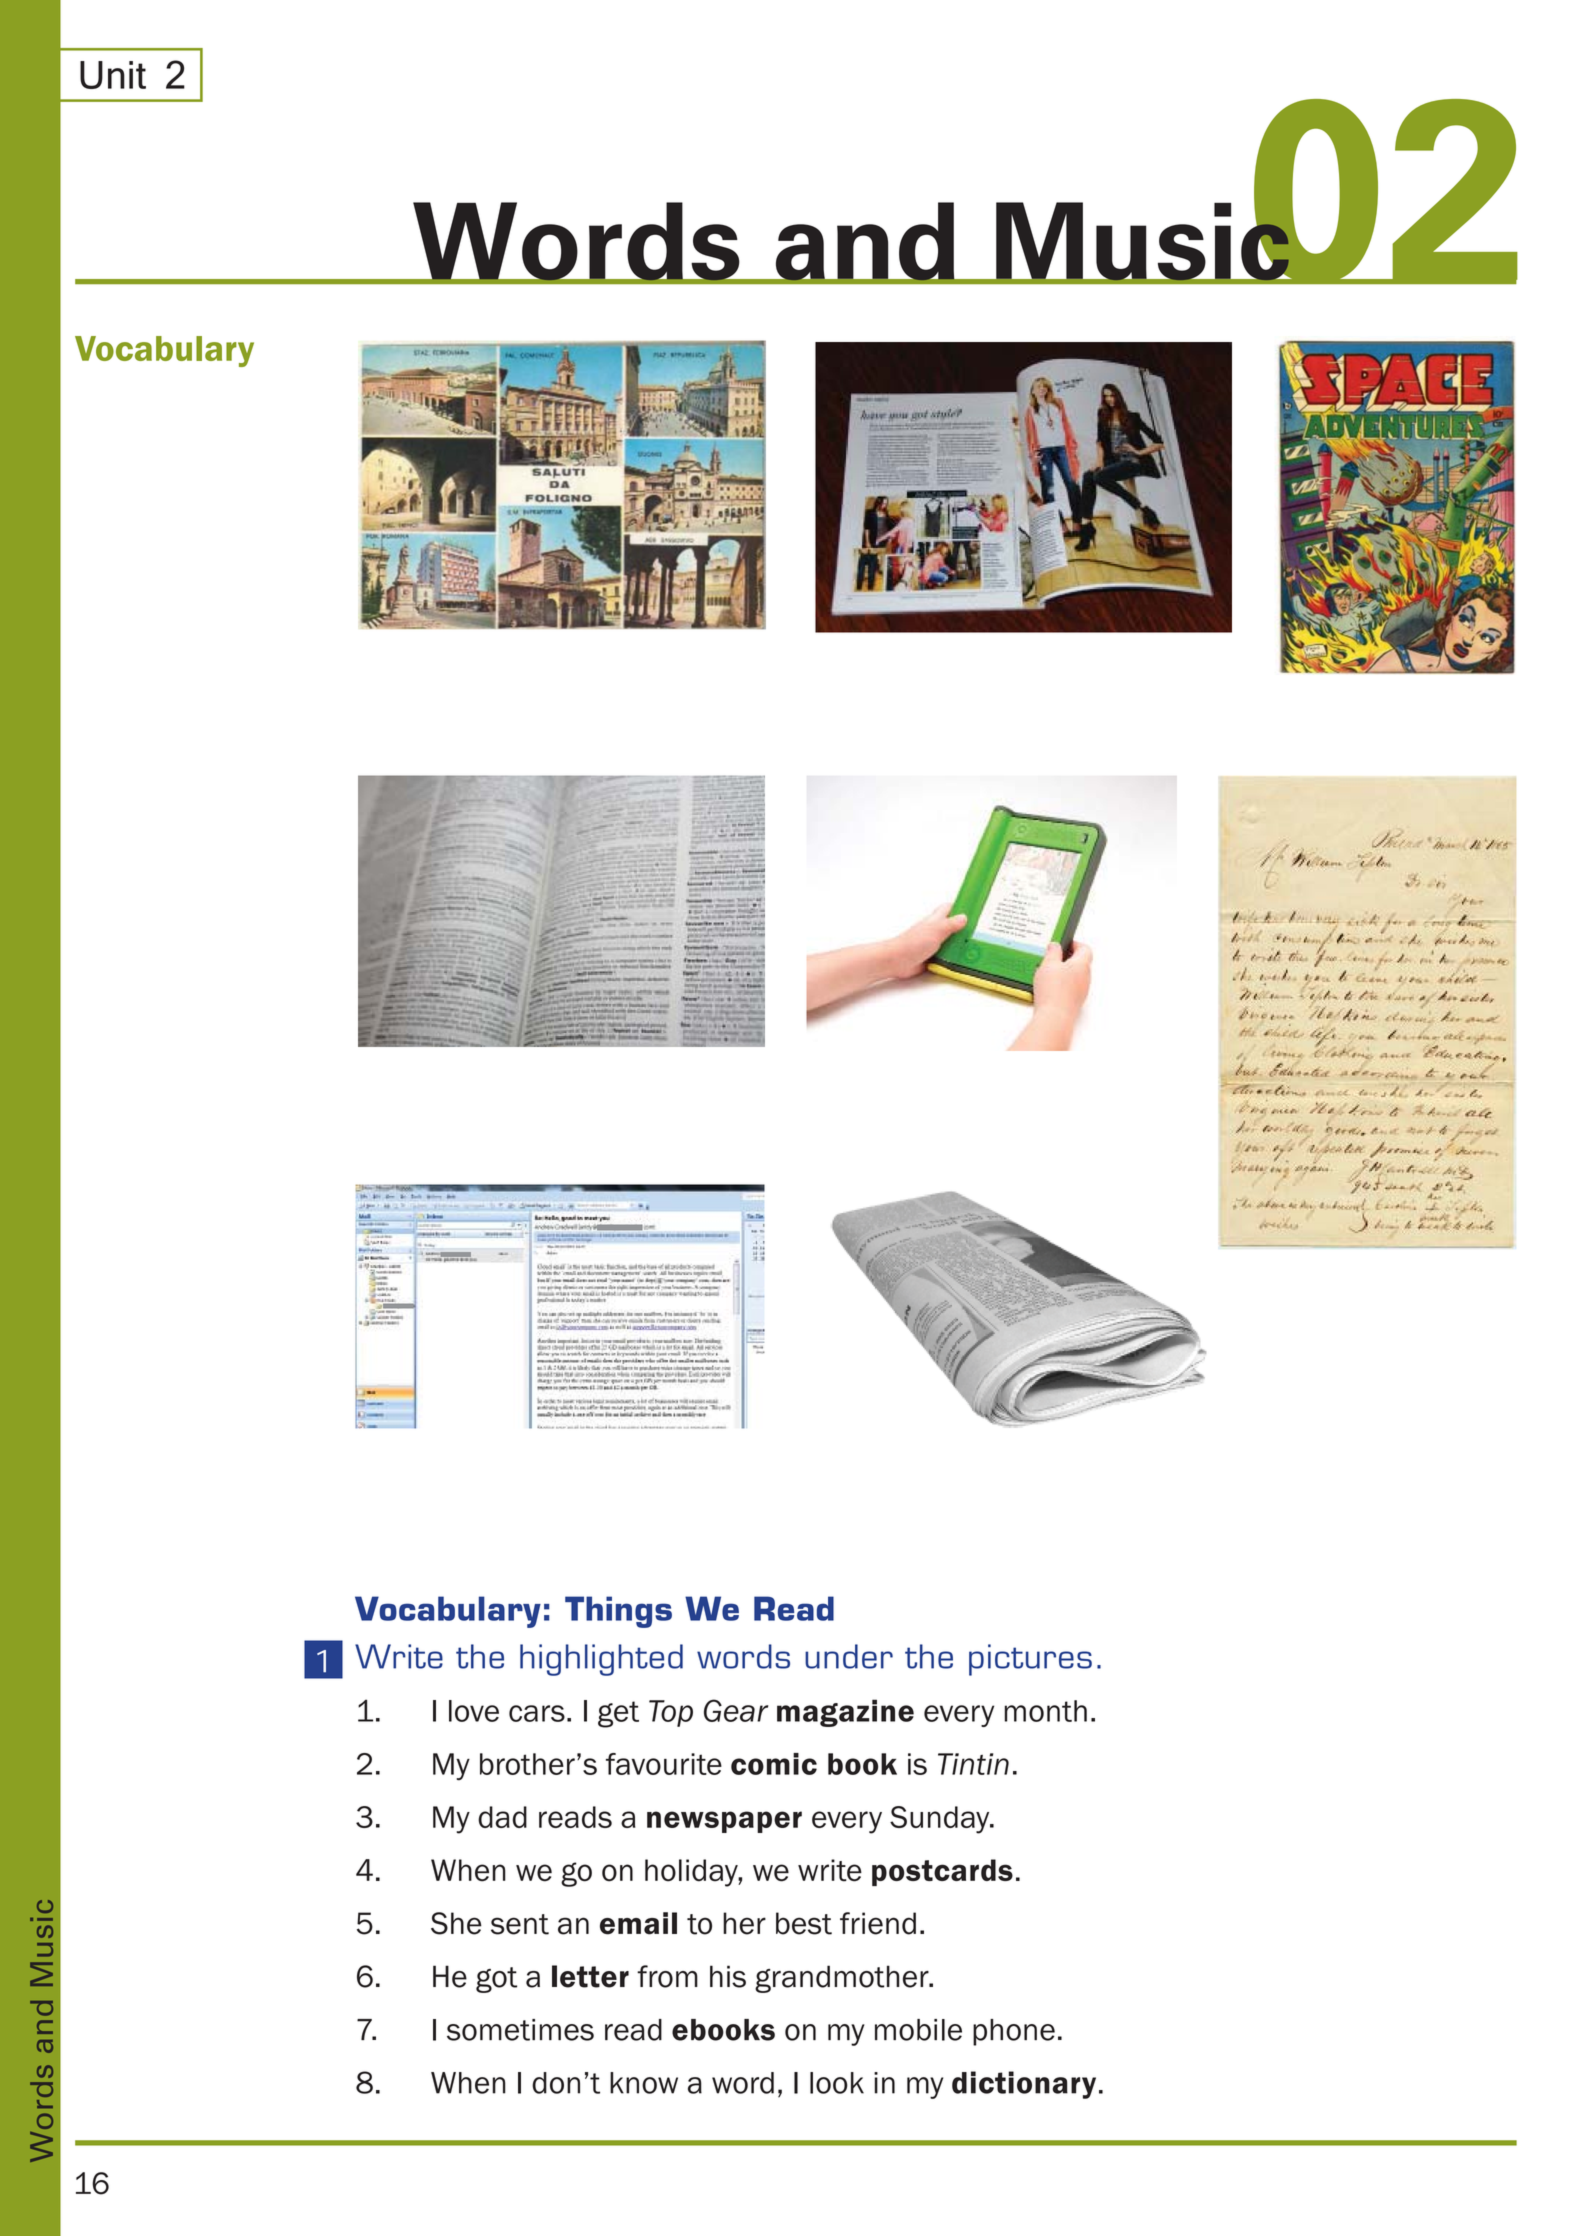  I want to click on Things, so click(618, 1612).
